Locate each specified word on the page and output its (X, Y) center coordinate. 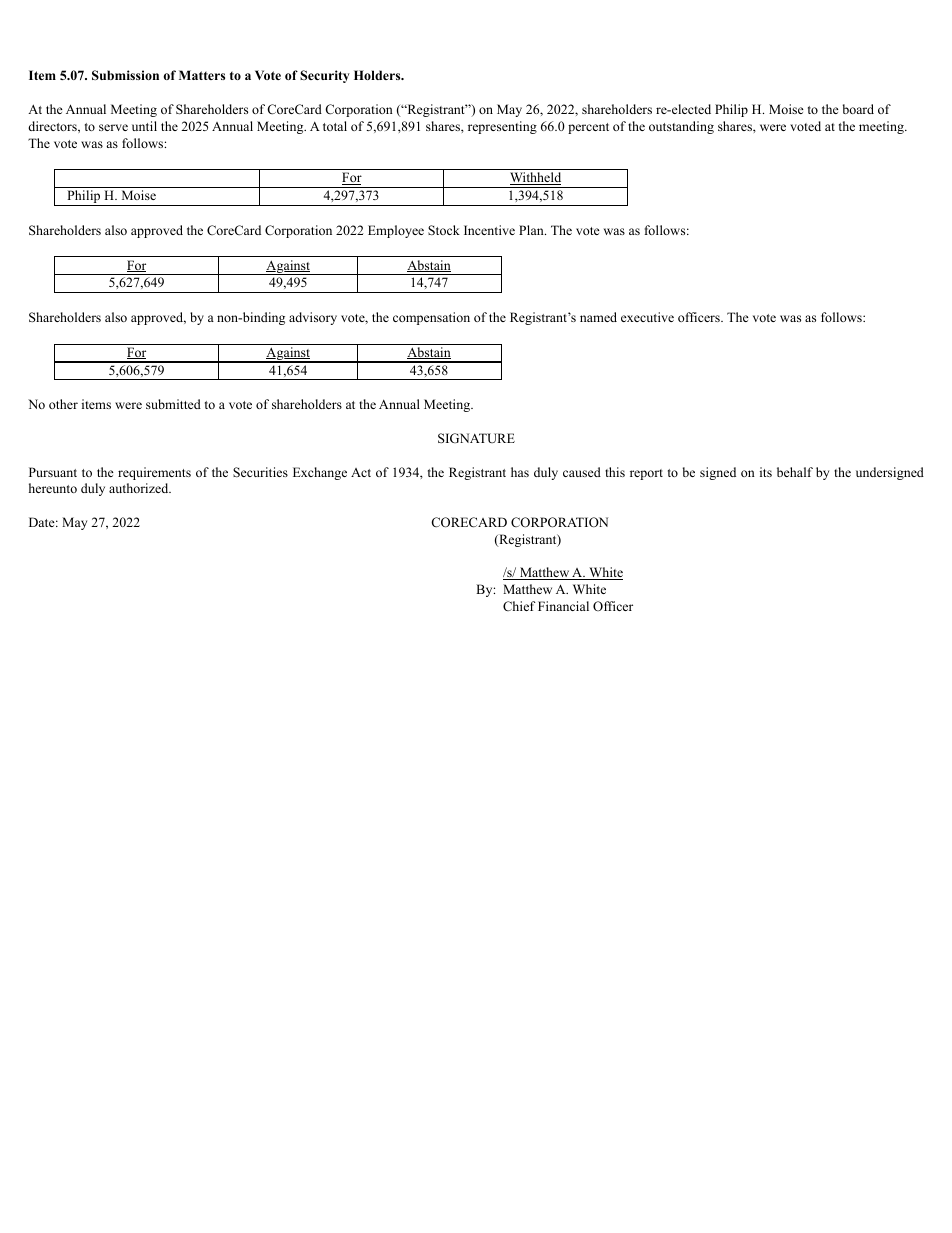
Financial (563, 606)
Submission (125, 75)
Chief (519, 606)
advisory (313, 318)
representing (502, 127)
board (858, 109)
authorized (140, 488)
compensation (431, 318)
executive (647, 317)
